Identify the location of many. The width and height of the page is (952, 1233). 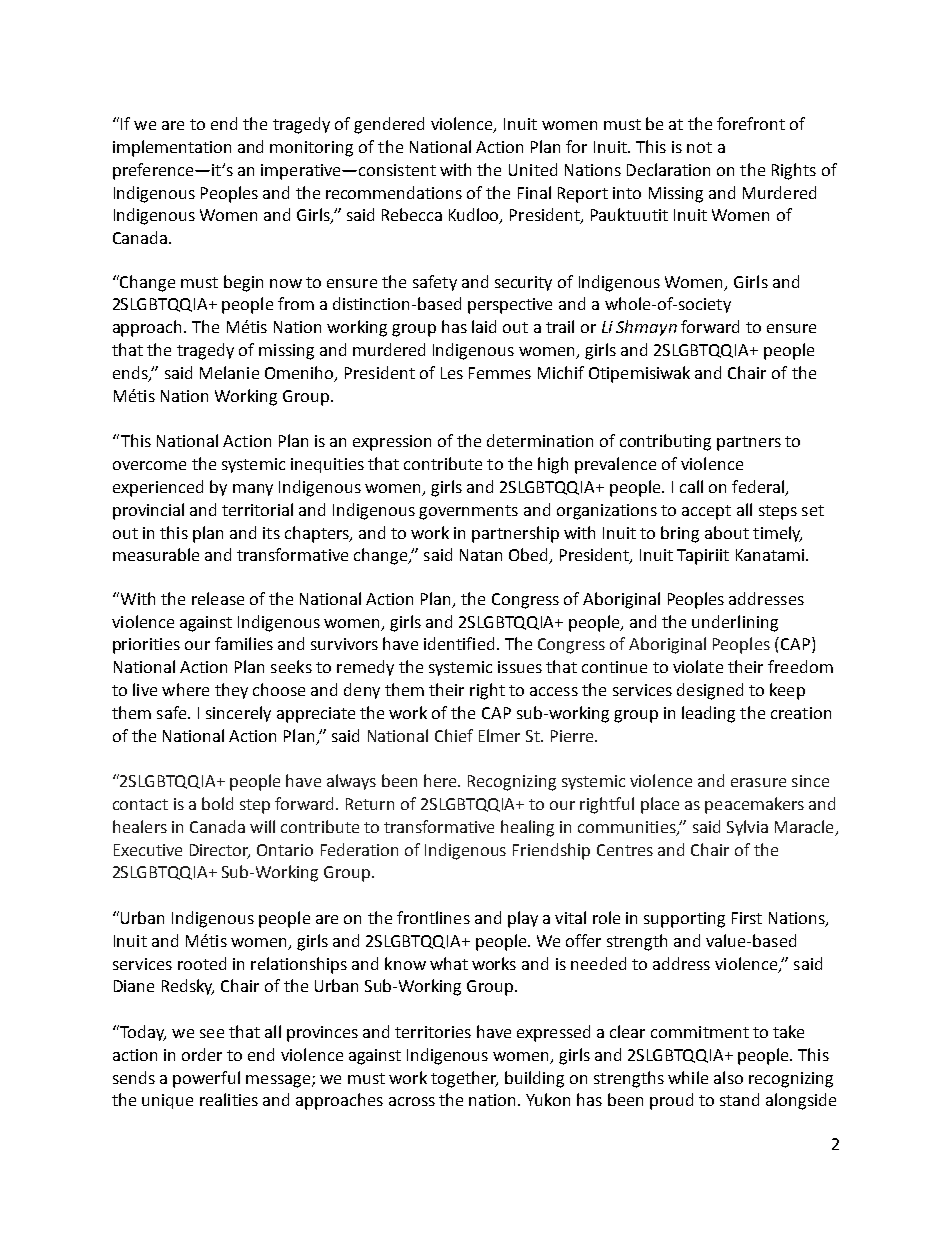
(253, 490).
